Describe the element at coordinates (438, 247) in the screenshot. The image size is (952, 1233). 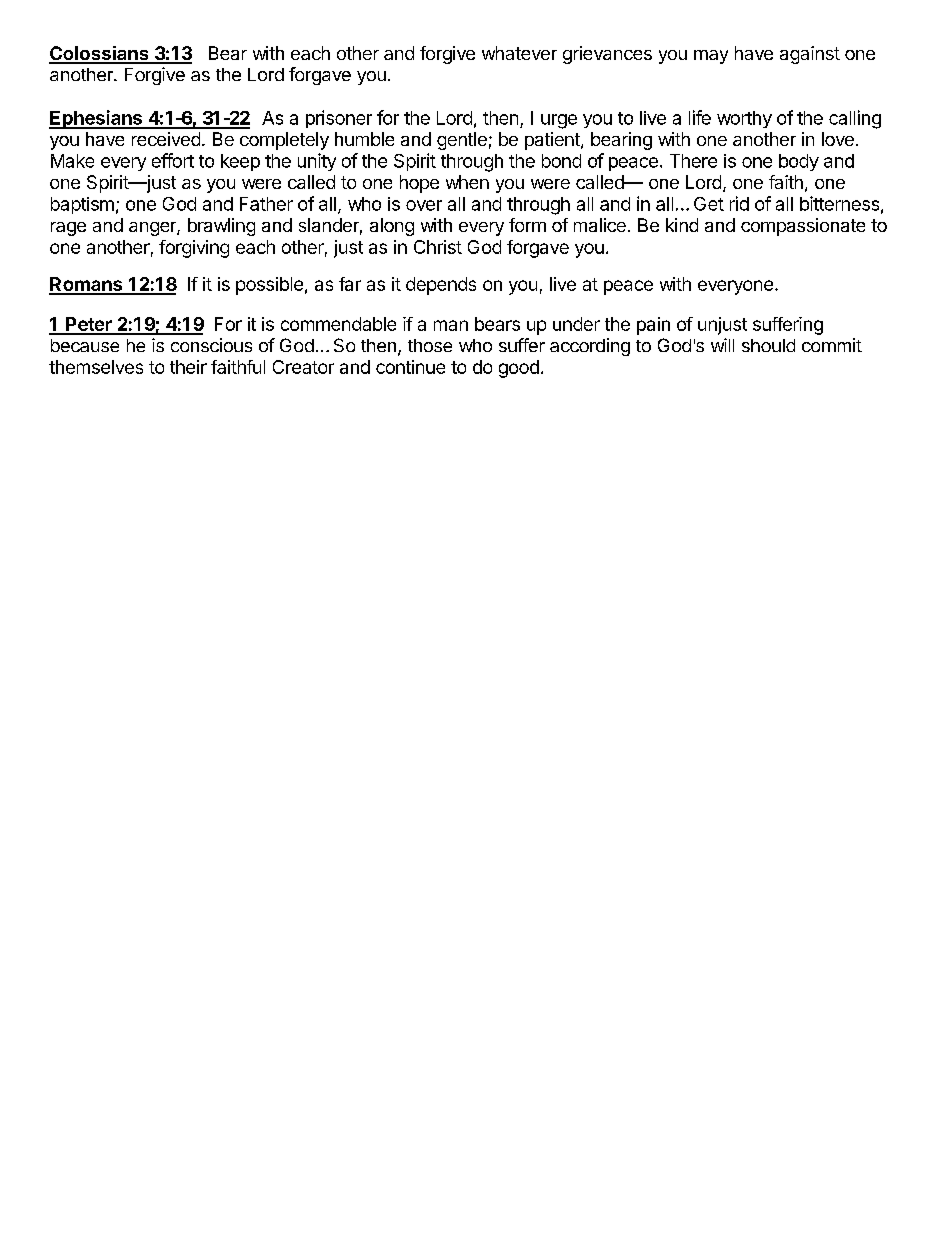
I see `Christ` at that location.
